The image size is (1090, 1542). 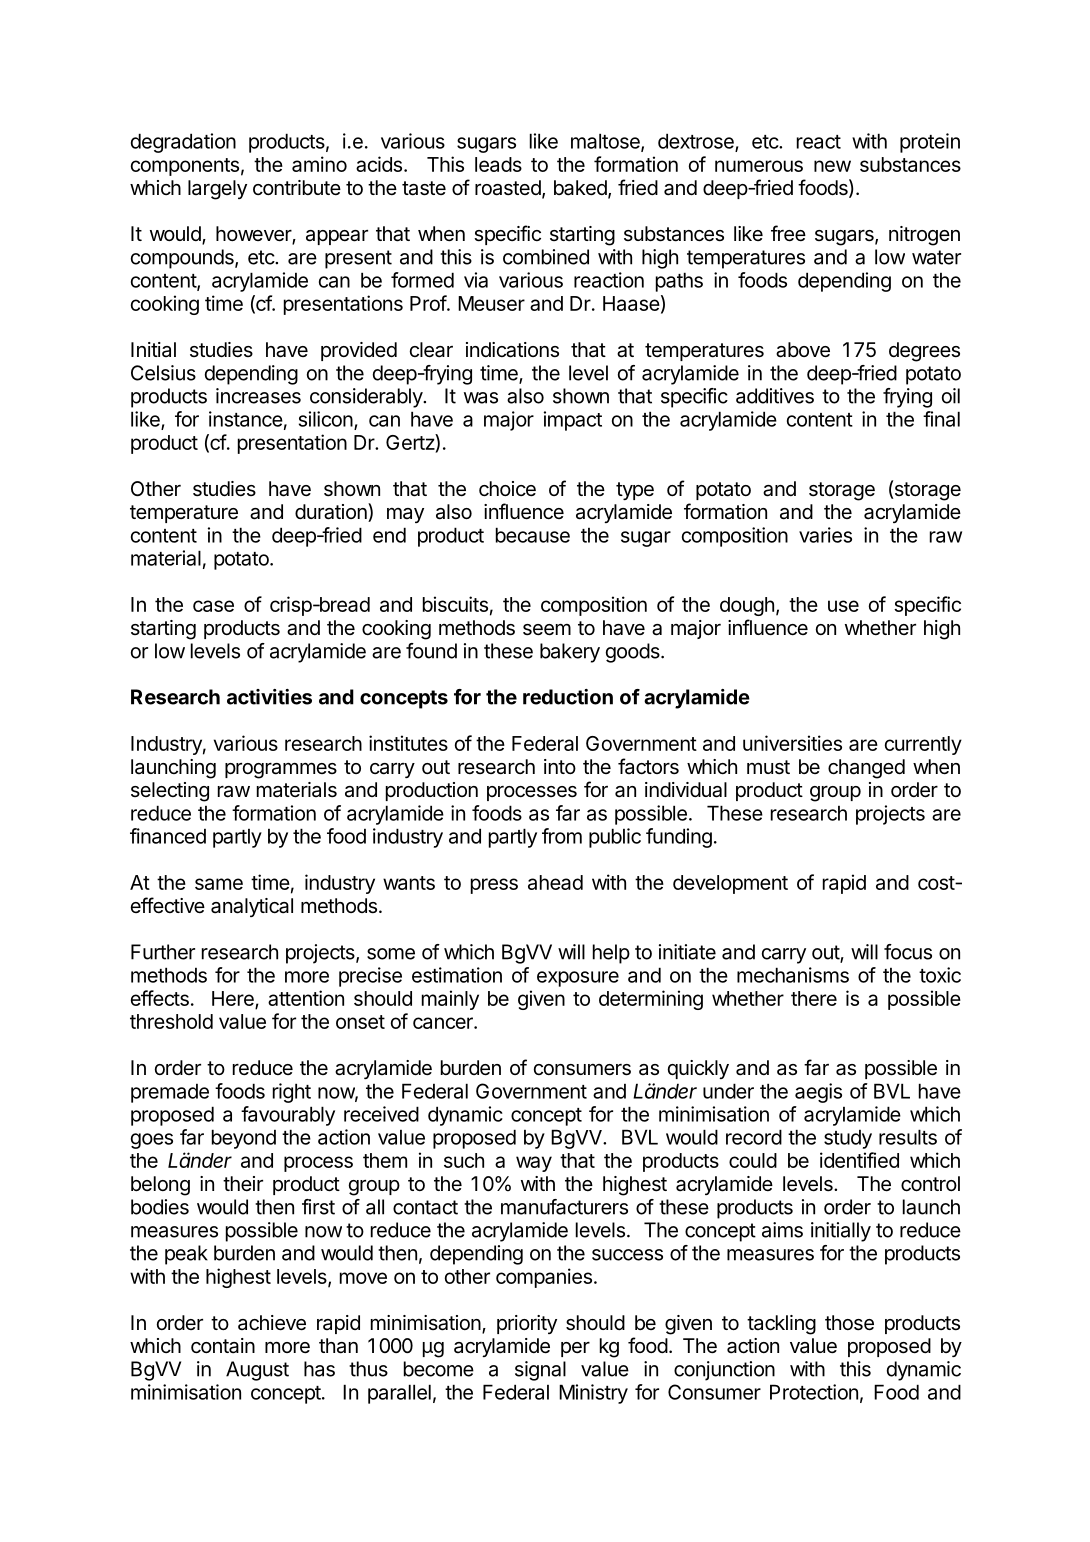 What do you see at coordinates (832, 166) in the screenshot?
I see `new` at bounding box center [832, 166].
